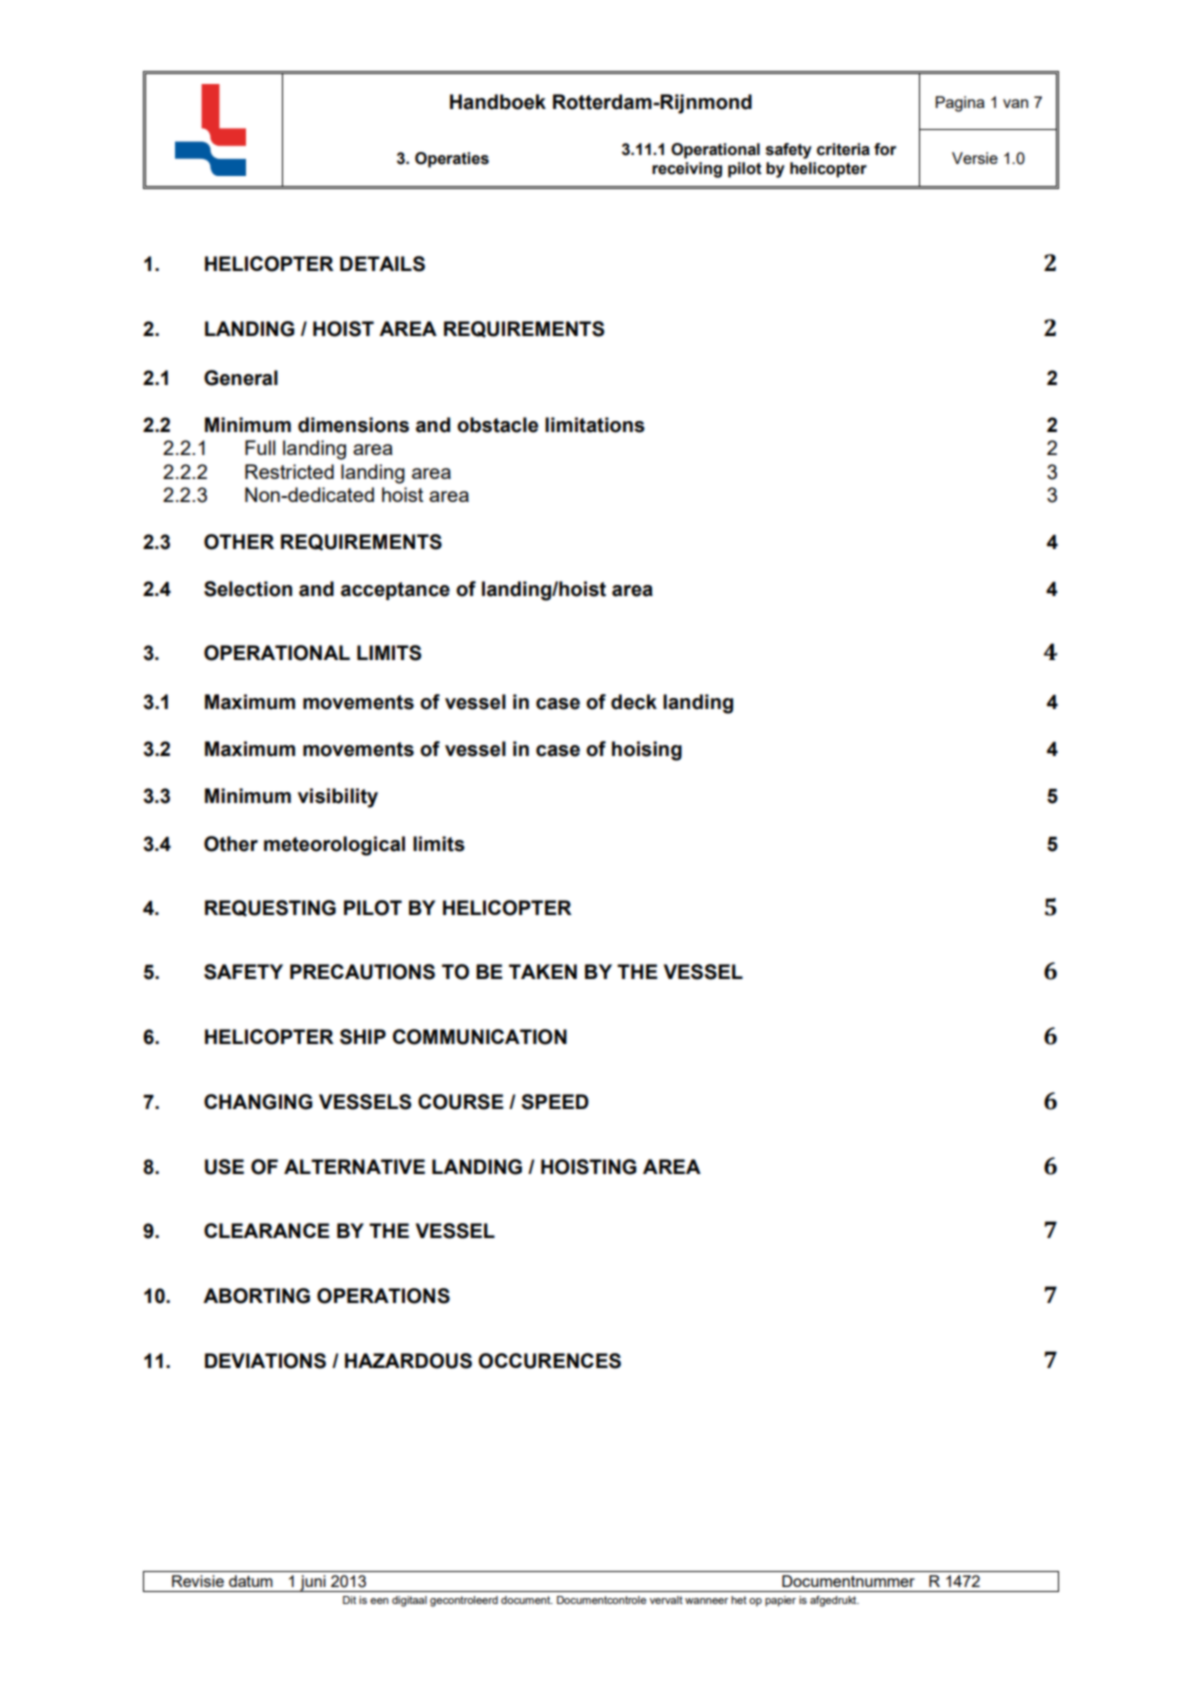 The width and height of the document is (1202, 1699). Describe the element at coordinates (780, 1601) in the document. I see `papier` at that location.
